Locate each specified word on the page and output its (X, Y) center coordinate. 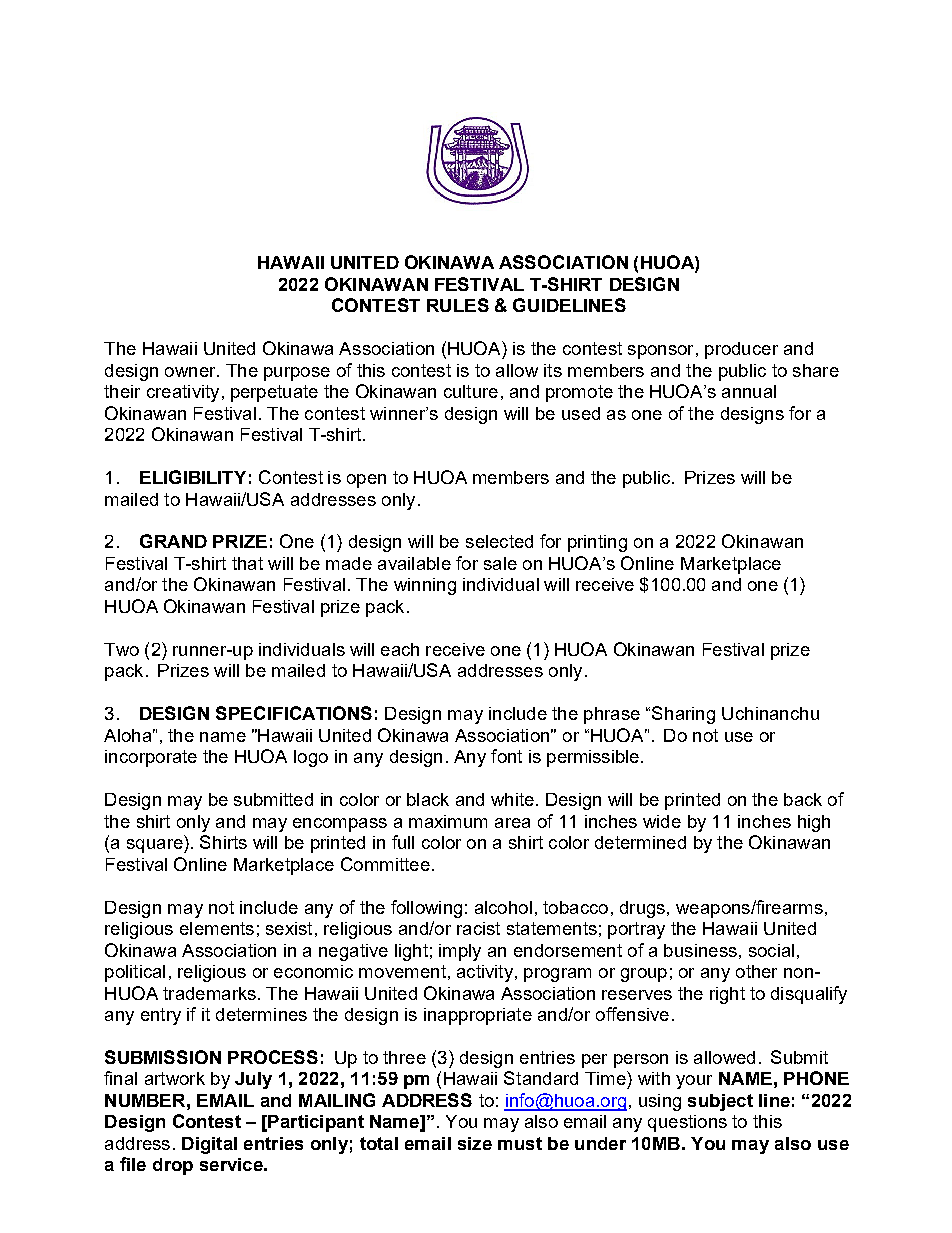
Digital (209, 1145)
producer (741, 350)
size (475, 1143)
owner (191, 372)
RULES (458, 305)
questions (687, 1123)
